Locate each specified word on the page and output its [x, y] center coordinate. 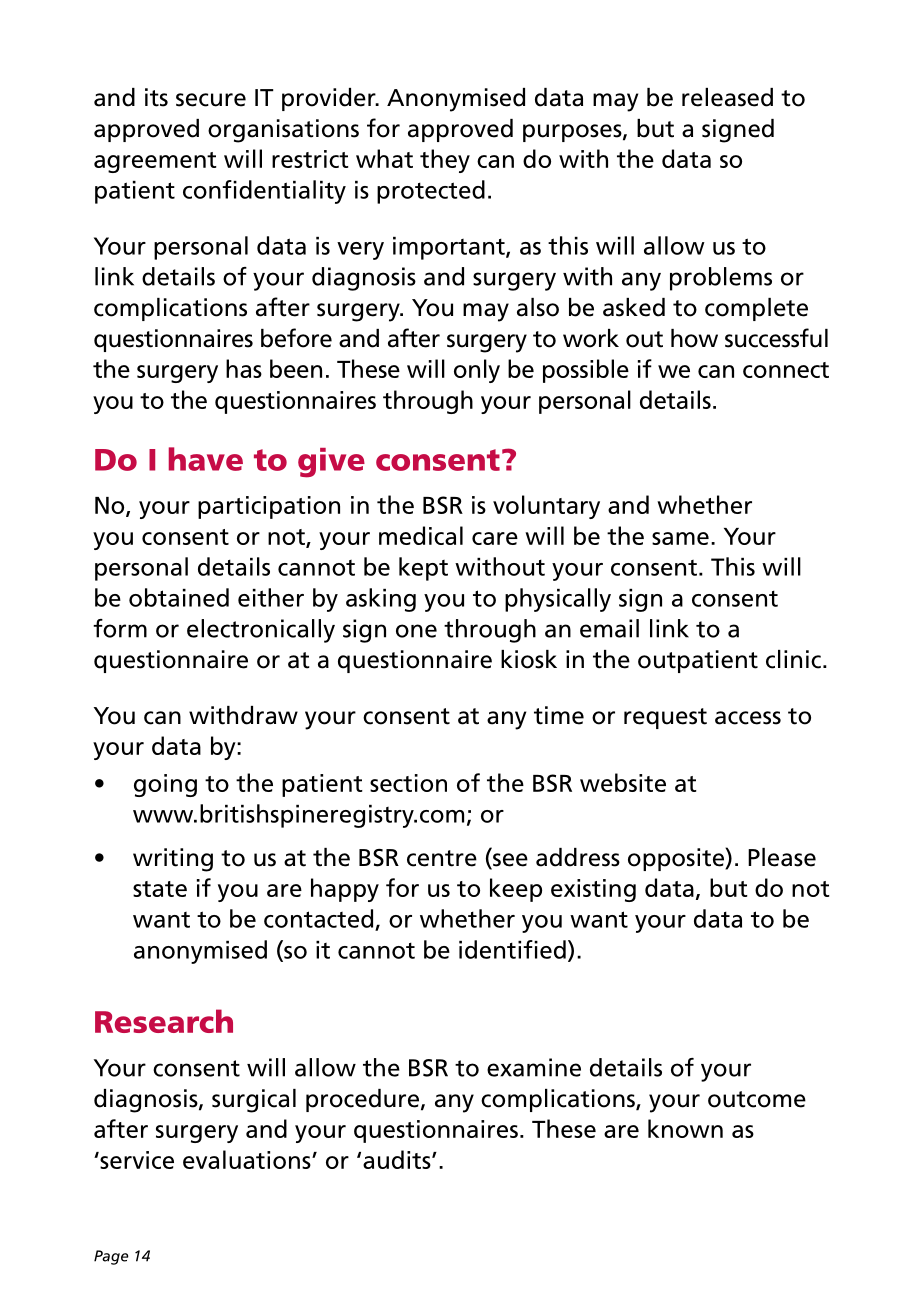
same [680, 538]
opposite [677, 859]
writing [173, 860]
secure [211, 100]
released [727, 97]
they [445, 161]
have [206, 459]
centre [442, 858]
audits [398, 1159]
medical [421, 535]
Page [111, 1257]
